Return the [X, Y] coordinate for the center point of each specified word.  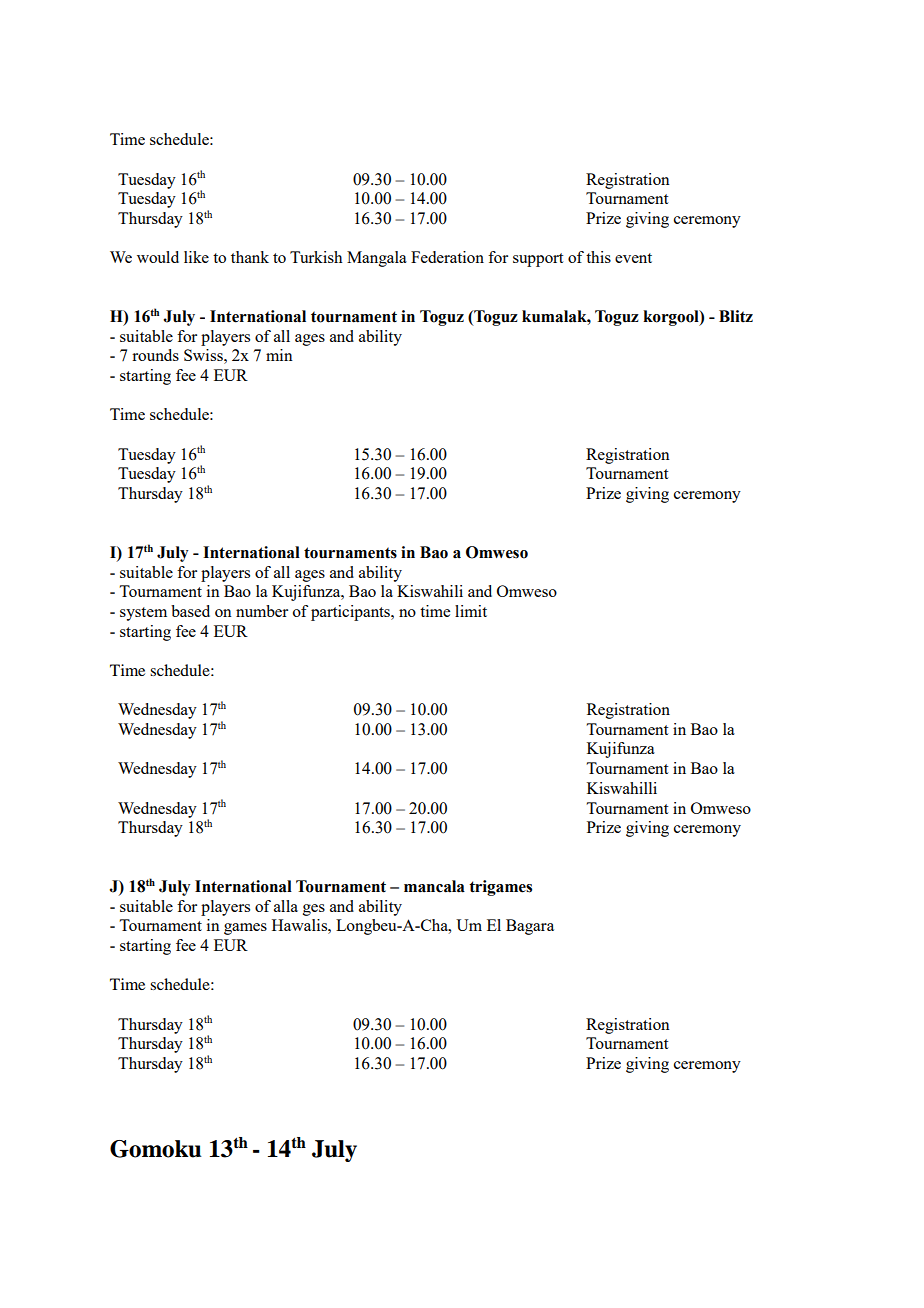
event [633, 258]
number [262, 611]
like [196, 257]
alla [286, 906]
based [190, 611]
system [143, 614]
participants [352, 613]
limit [471, 611]
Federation [447, 257]
